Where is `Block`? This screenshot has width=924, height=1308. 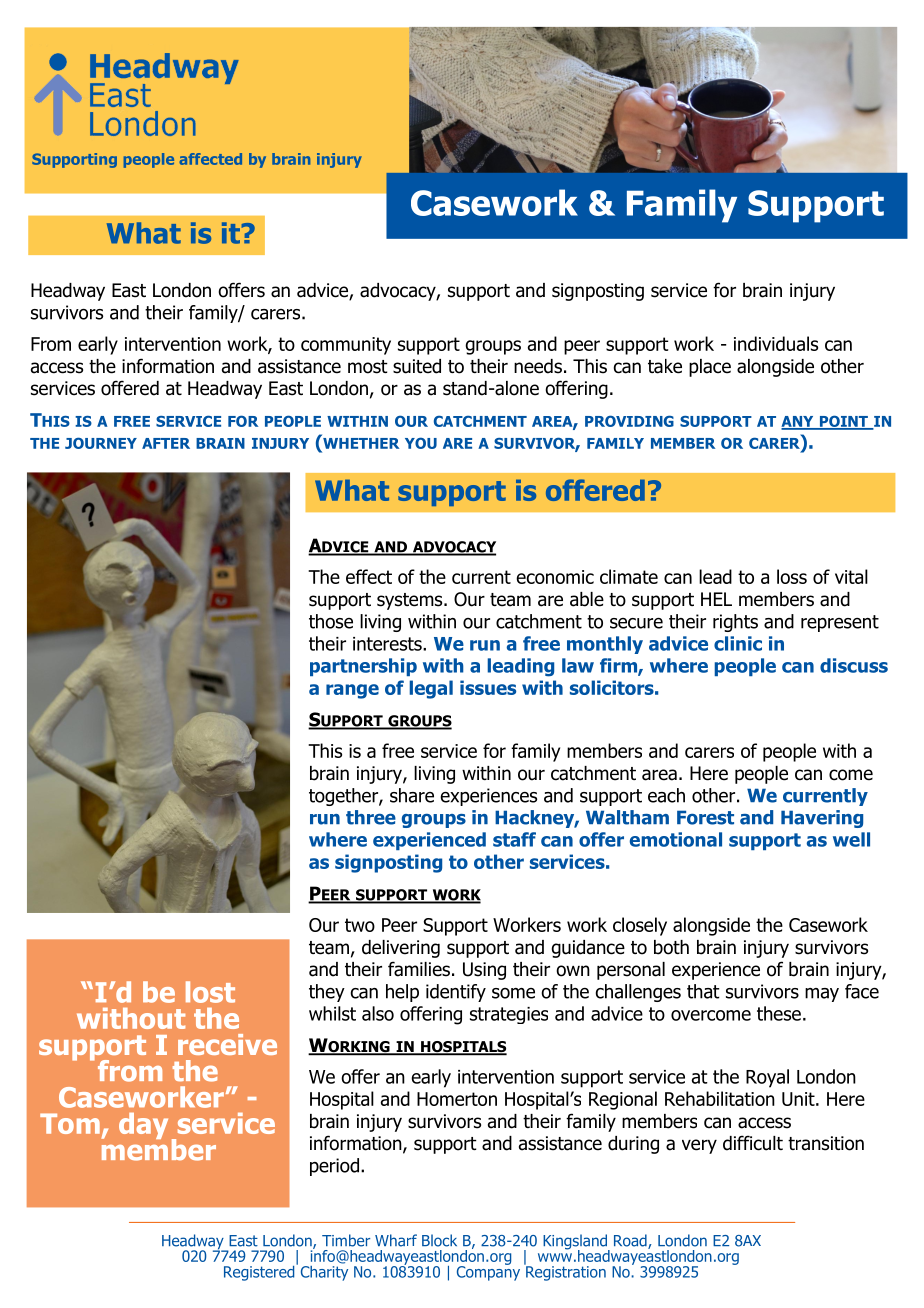 Block is located at coordinates (439, 1240).
